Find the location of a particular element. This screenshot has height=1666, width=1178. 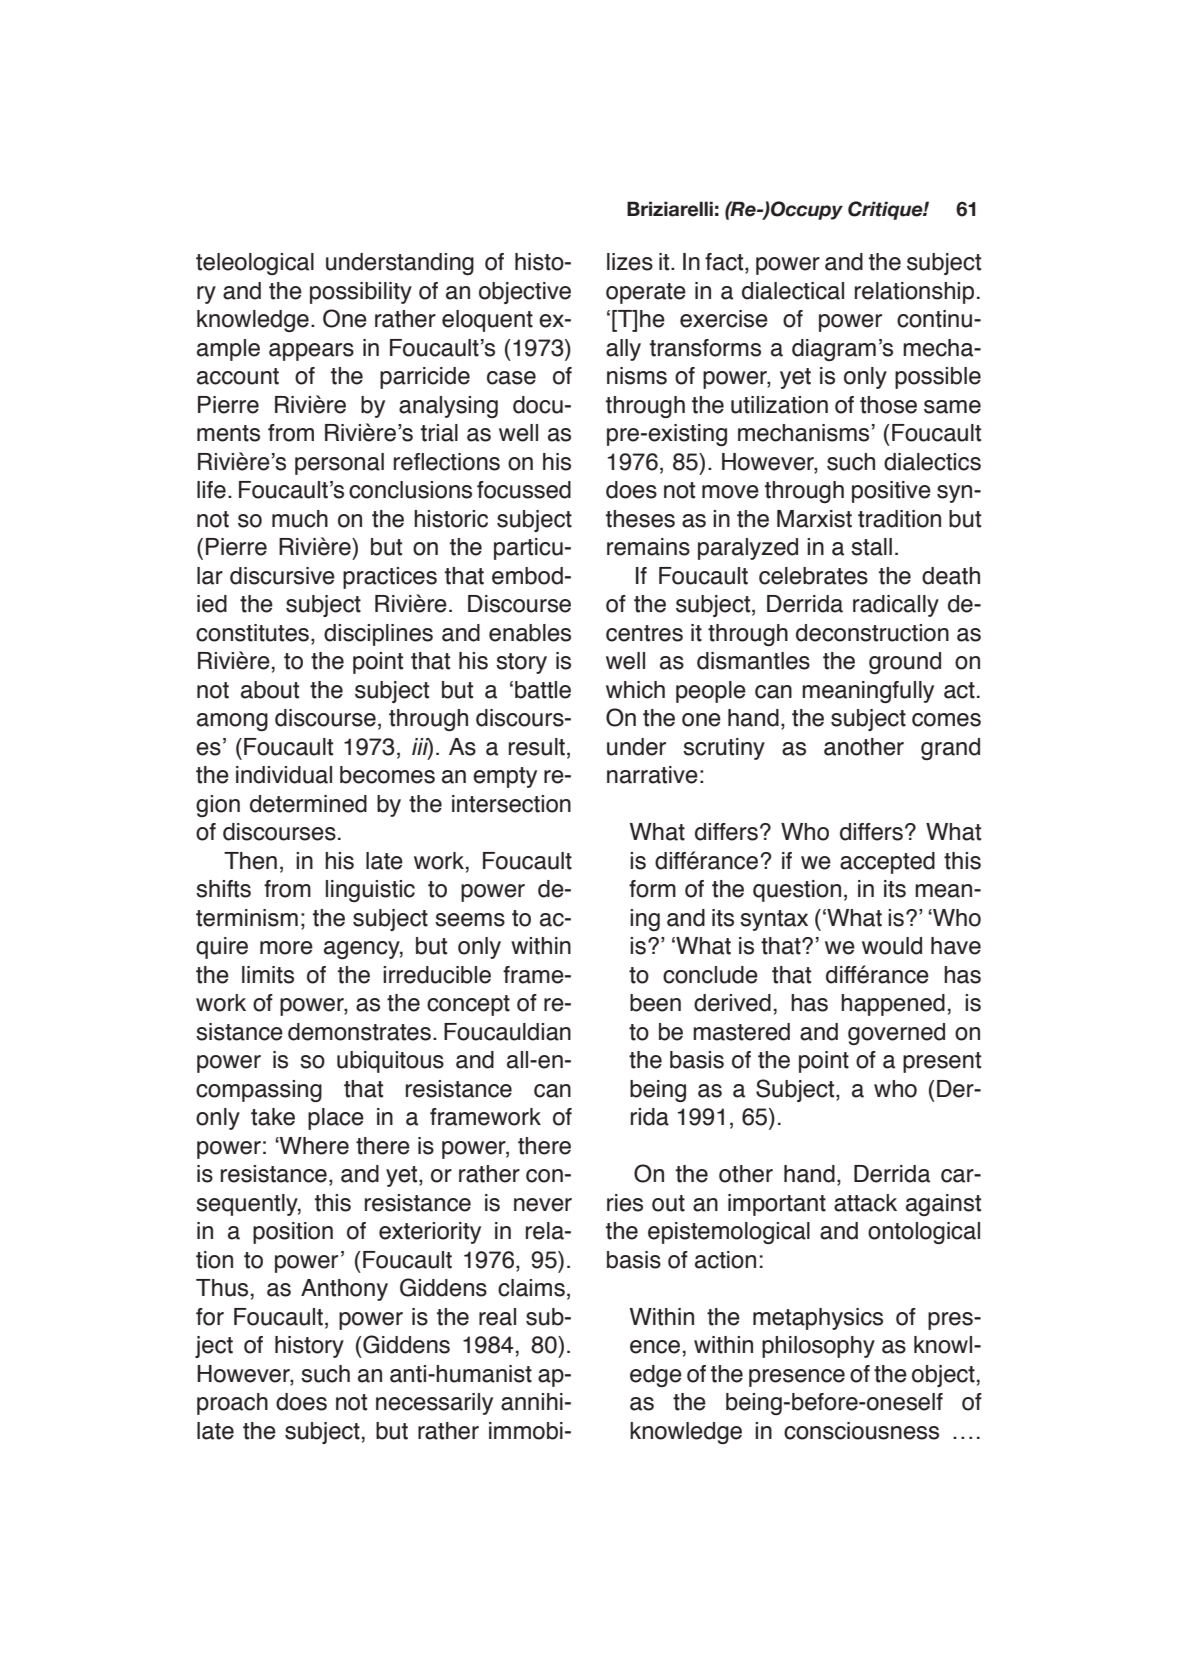

Where is located at coordinates (313, 1146).
